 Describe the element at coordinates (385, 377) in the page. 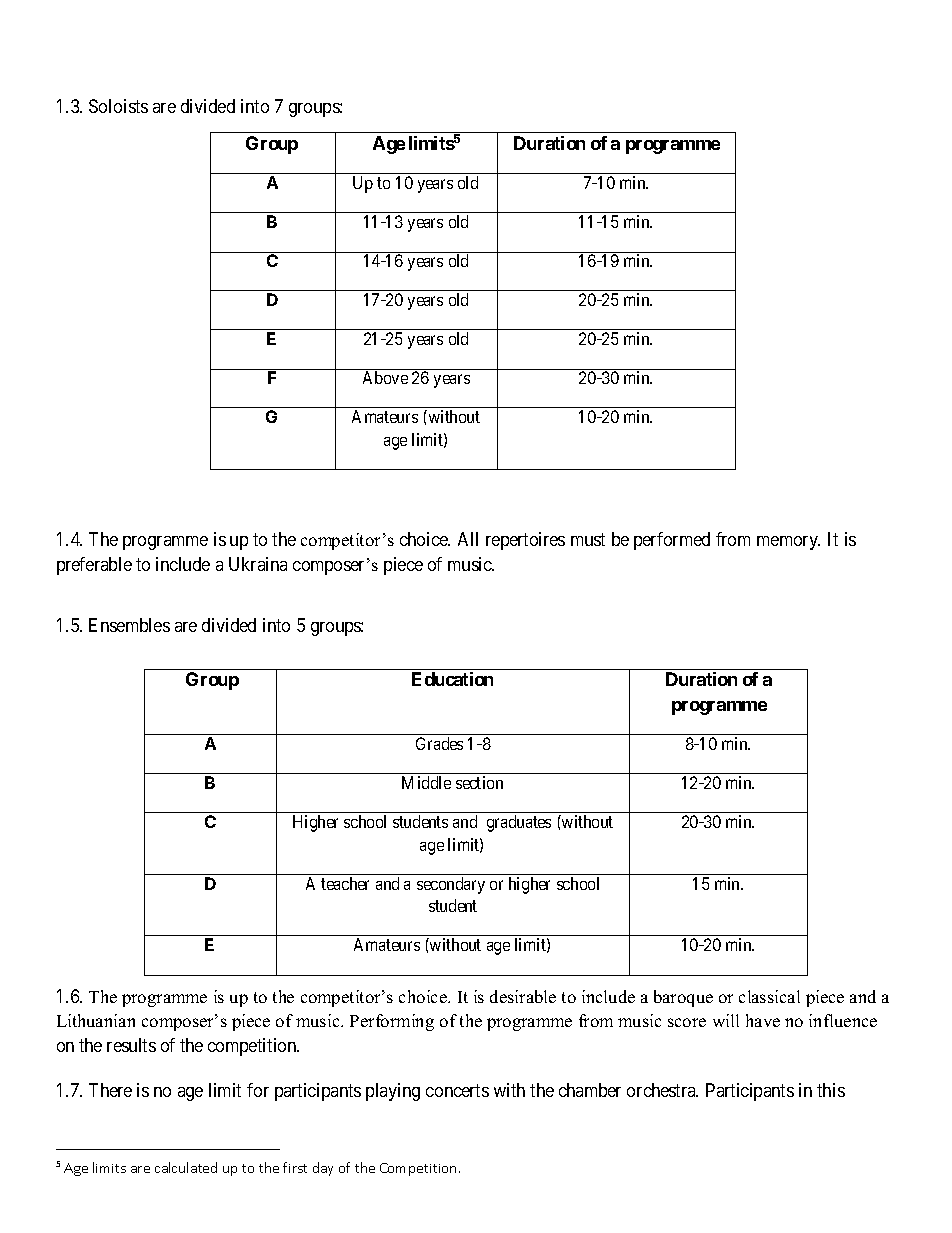

I see `Above` at that location.
